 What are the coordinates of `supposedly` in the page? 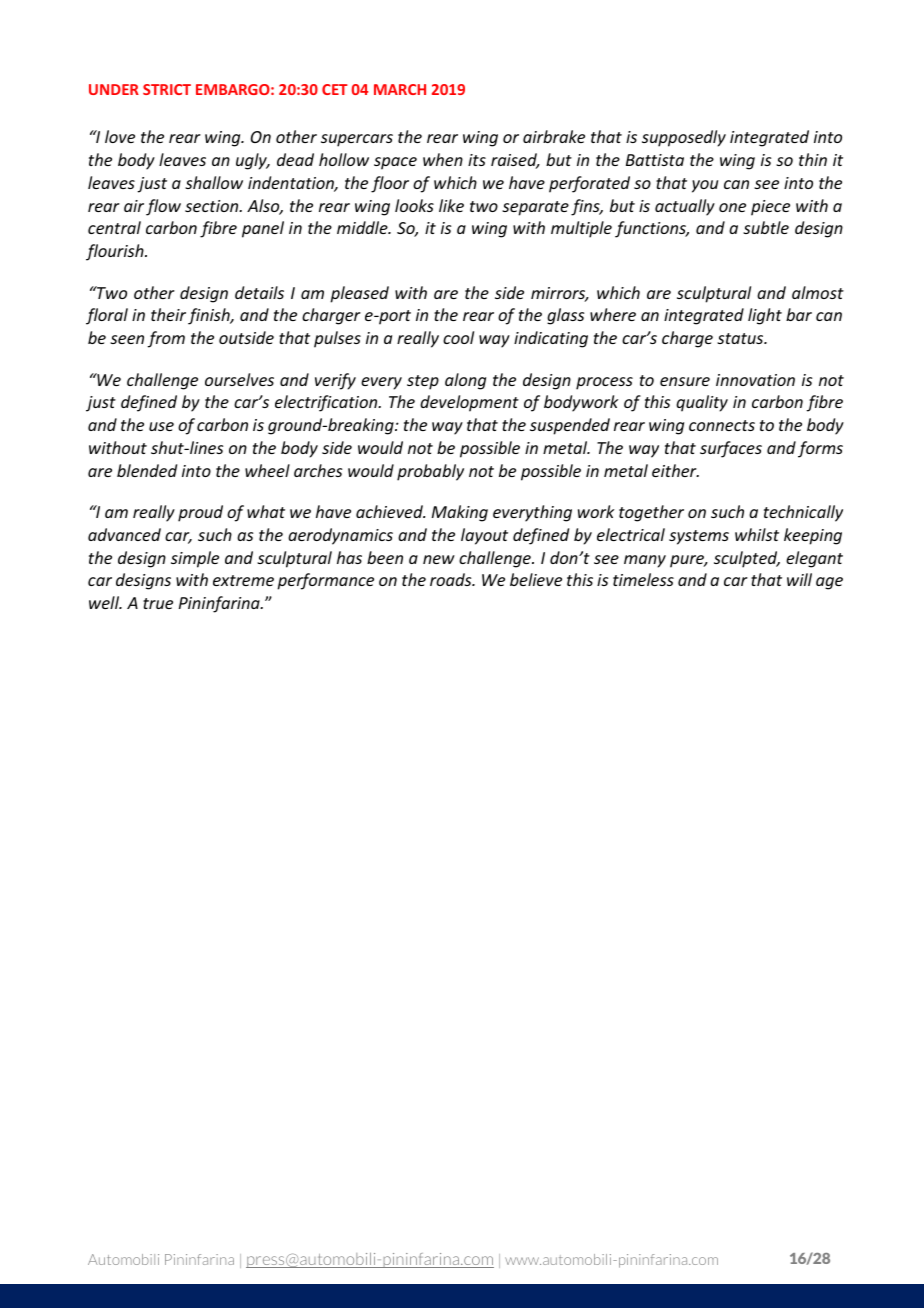 It's located at (684, 138).
